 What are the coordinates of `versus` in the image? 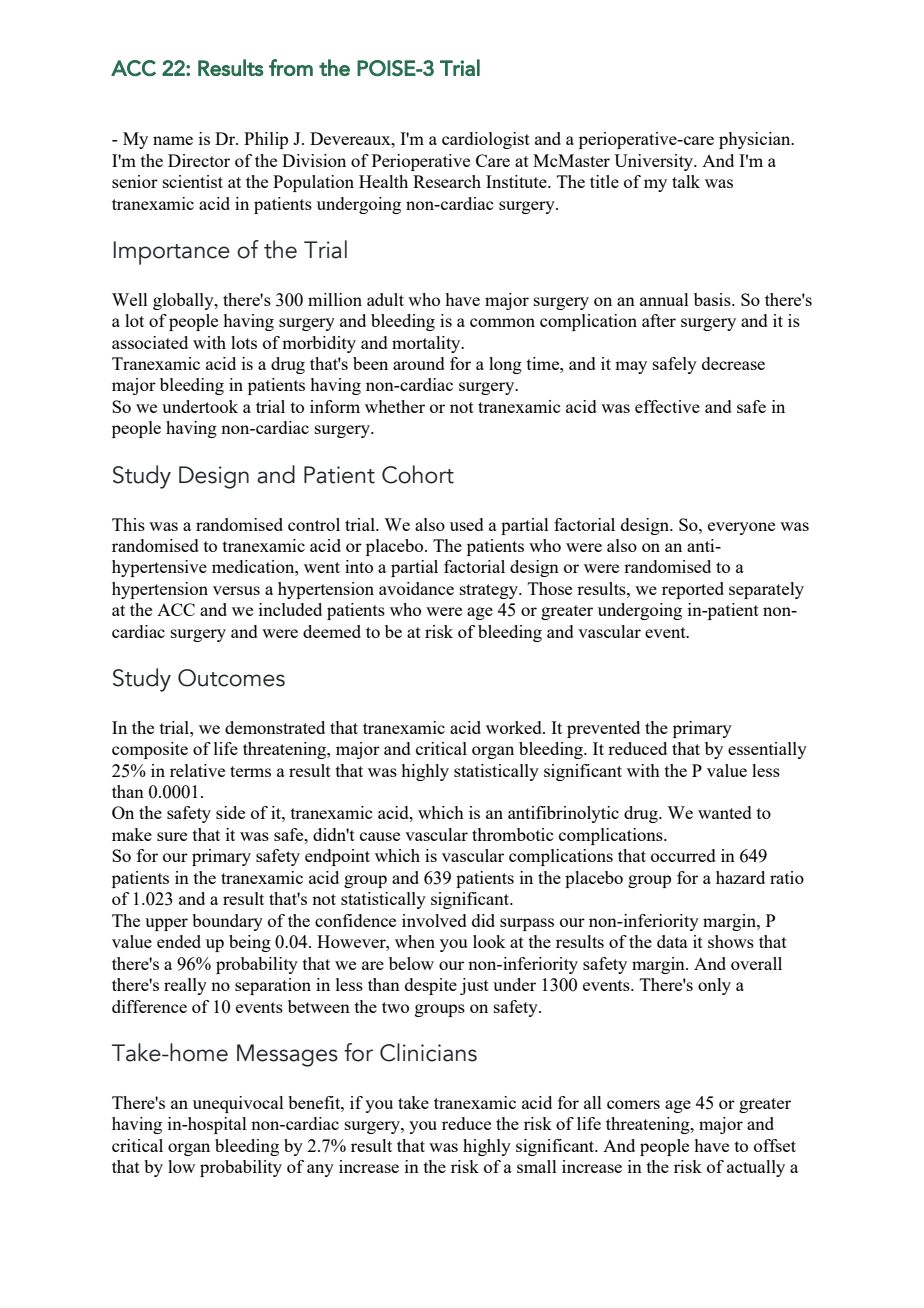 It's located at (236, 590).
